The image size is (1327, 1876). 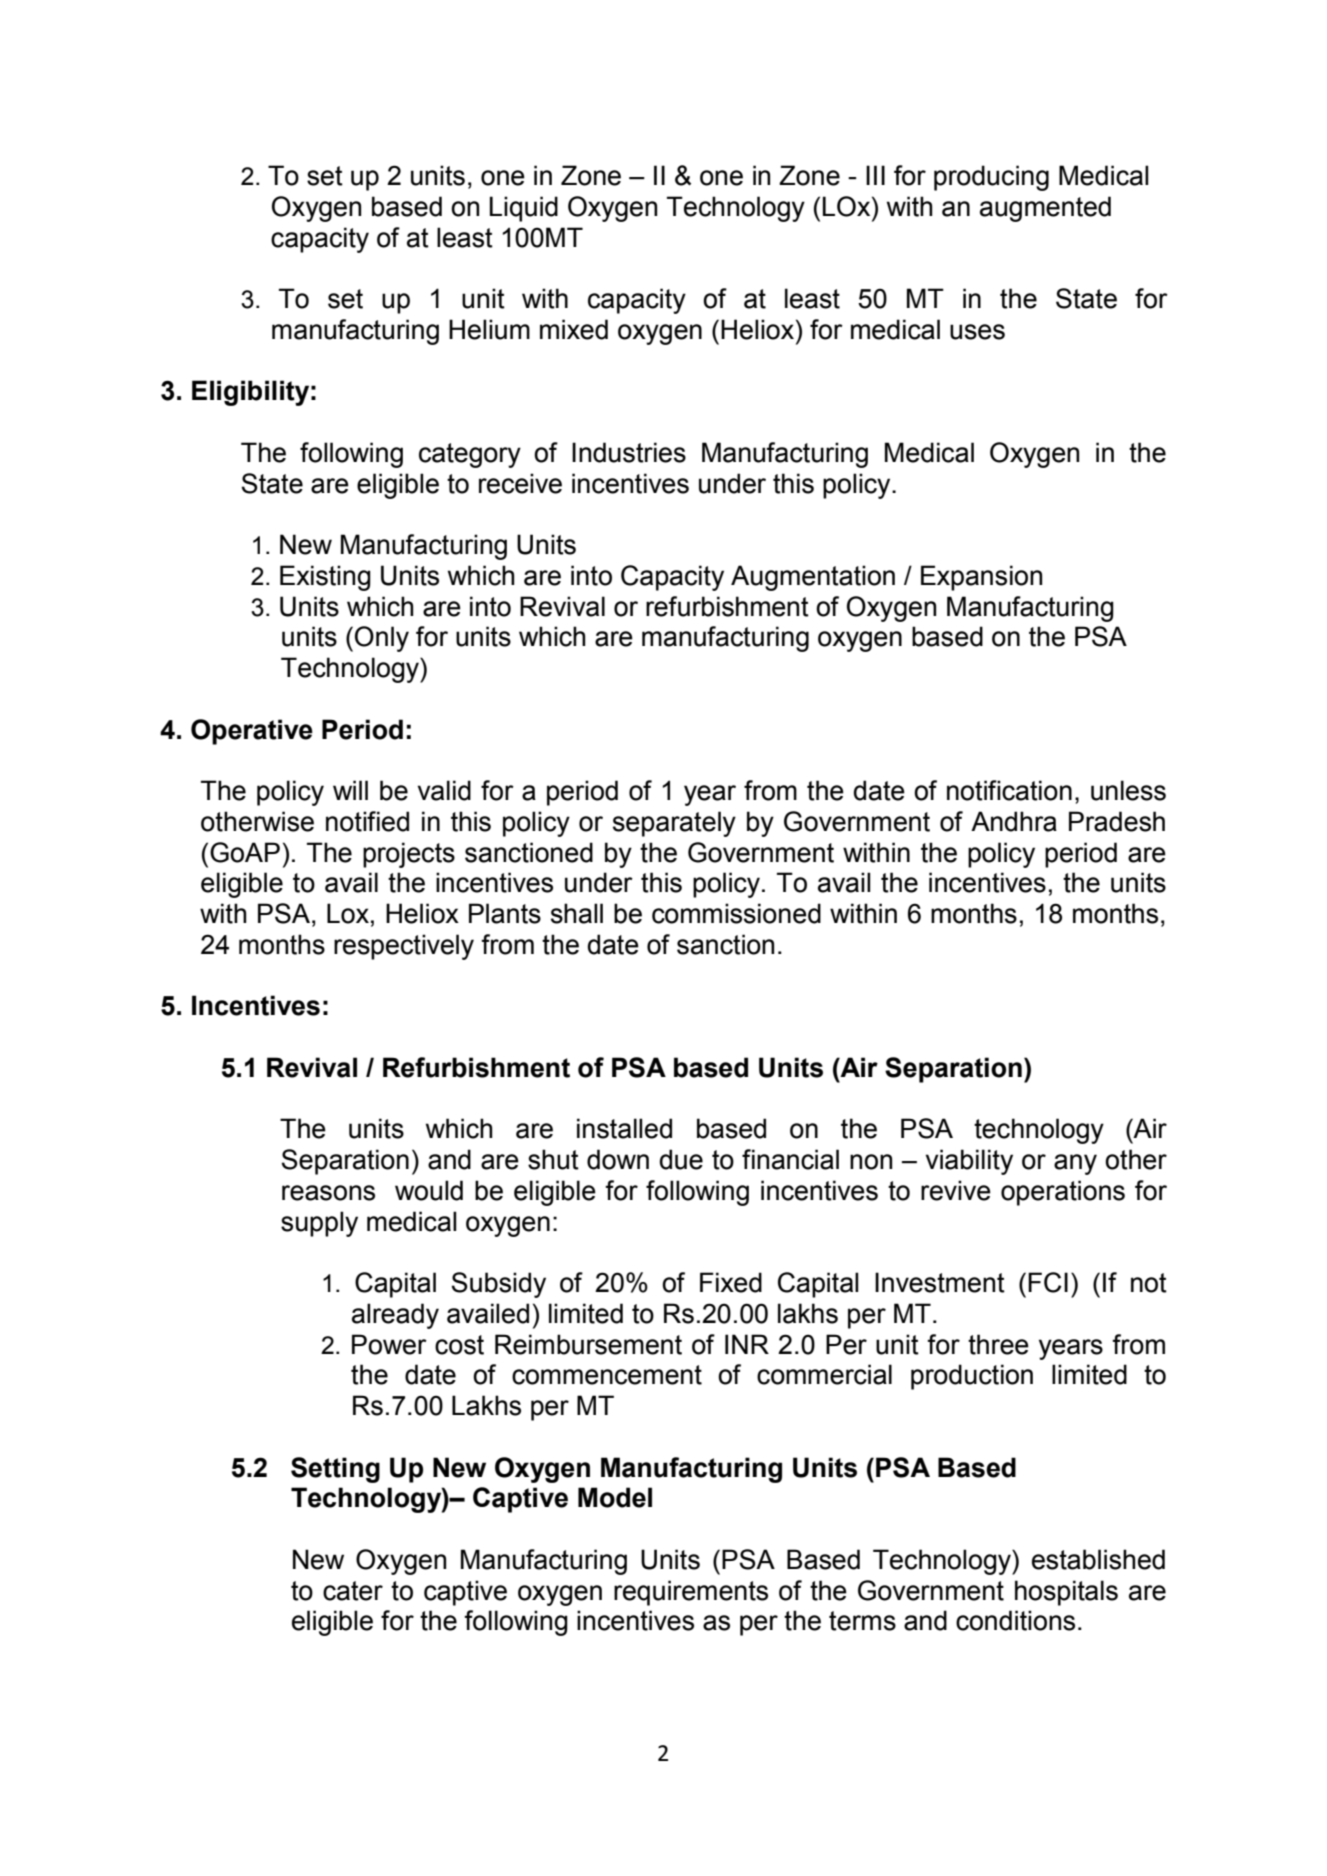 I want to click on Augmentation, so click(x=813, y=578).
